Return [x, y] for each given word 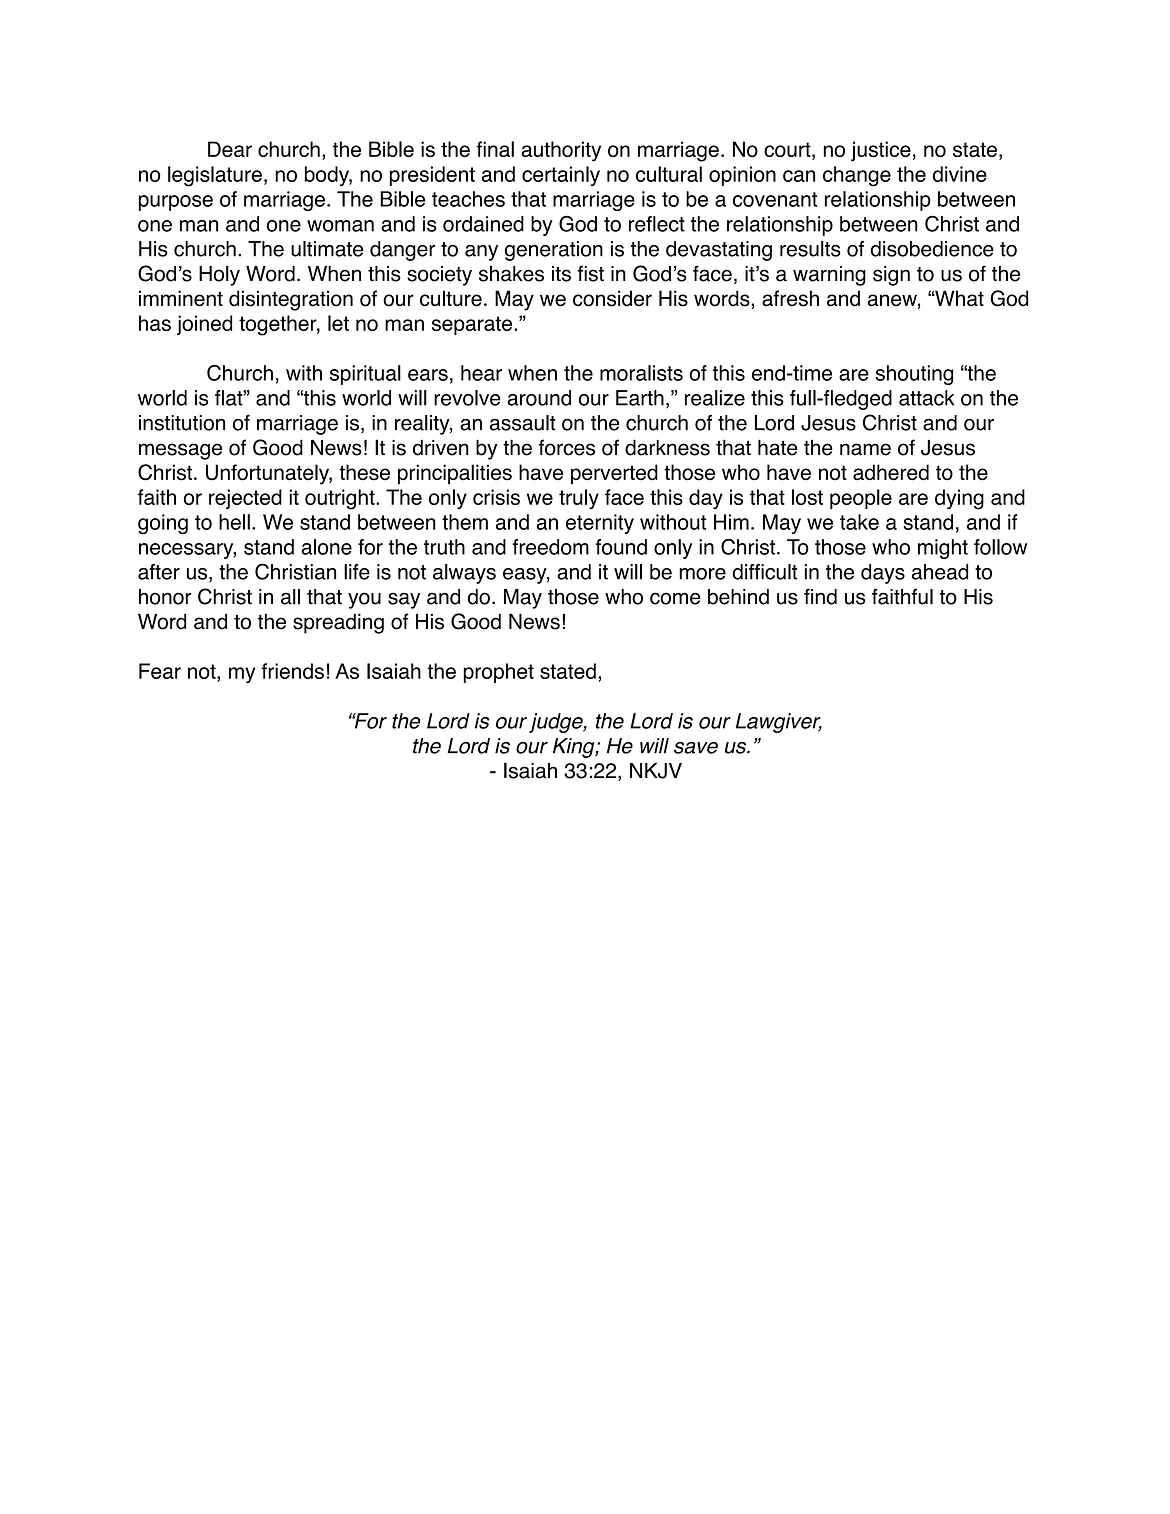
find [820, 596]
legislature [215, 176]
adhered [891, 472]
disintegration [291, 300]
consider [612, 298]
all [290, 597]
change [857, 176]
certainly [561, 176]
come [675, 598]
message [180, 451]
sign [891, 276]
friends [292, 671]
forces [567, 447]
